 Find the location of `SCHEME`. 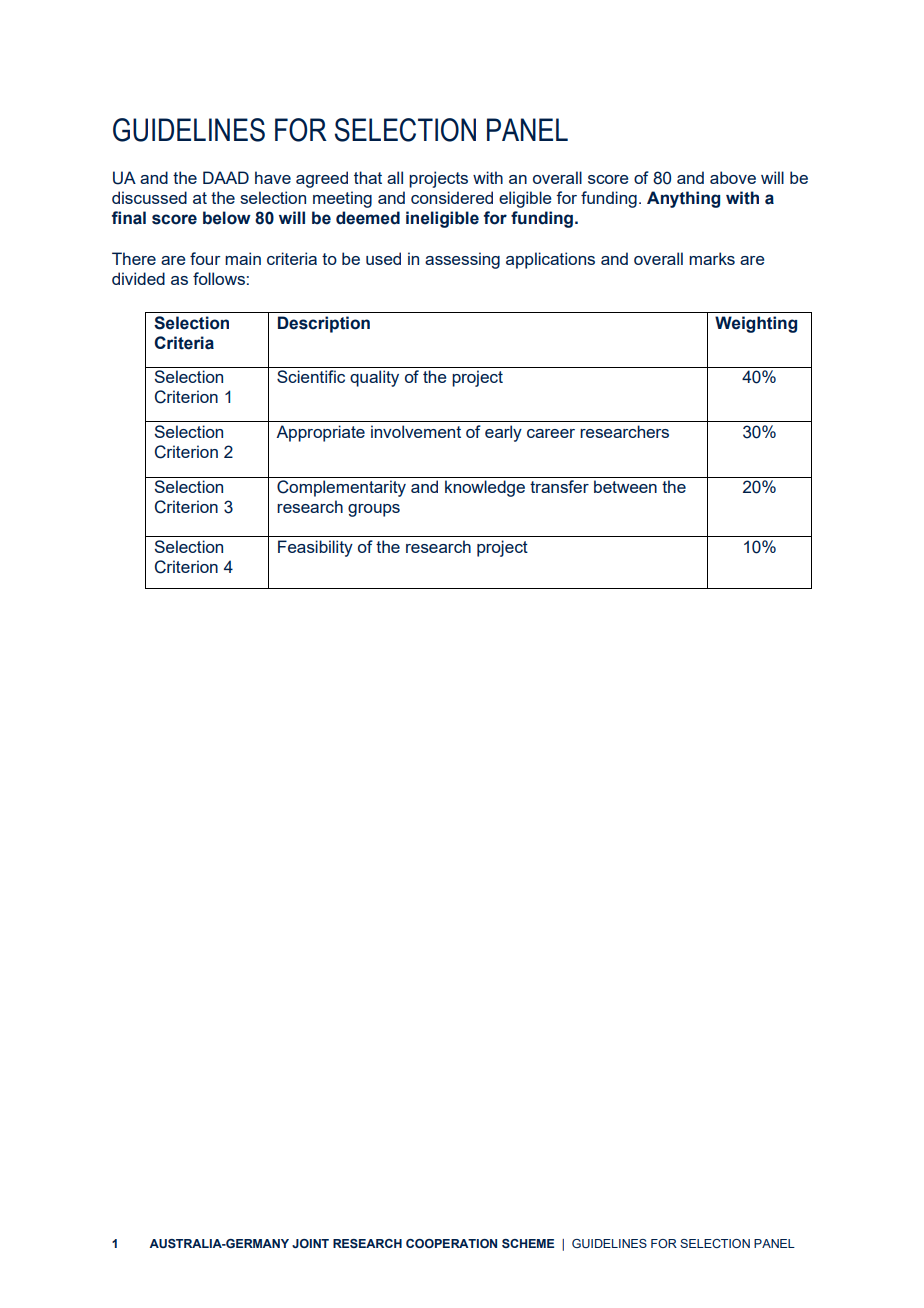

SCHEME is located at coordinates (528, 1243).
